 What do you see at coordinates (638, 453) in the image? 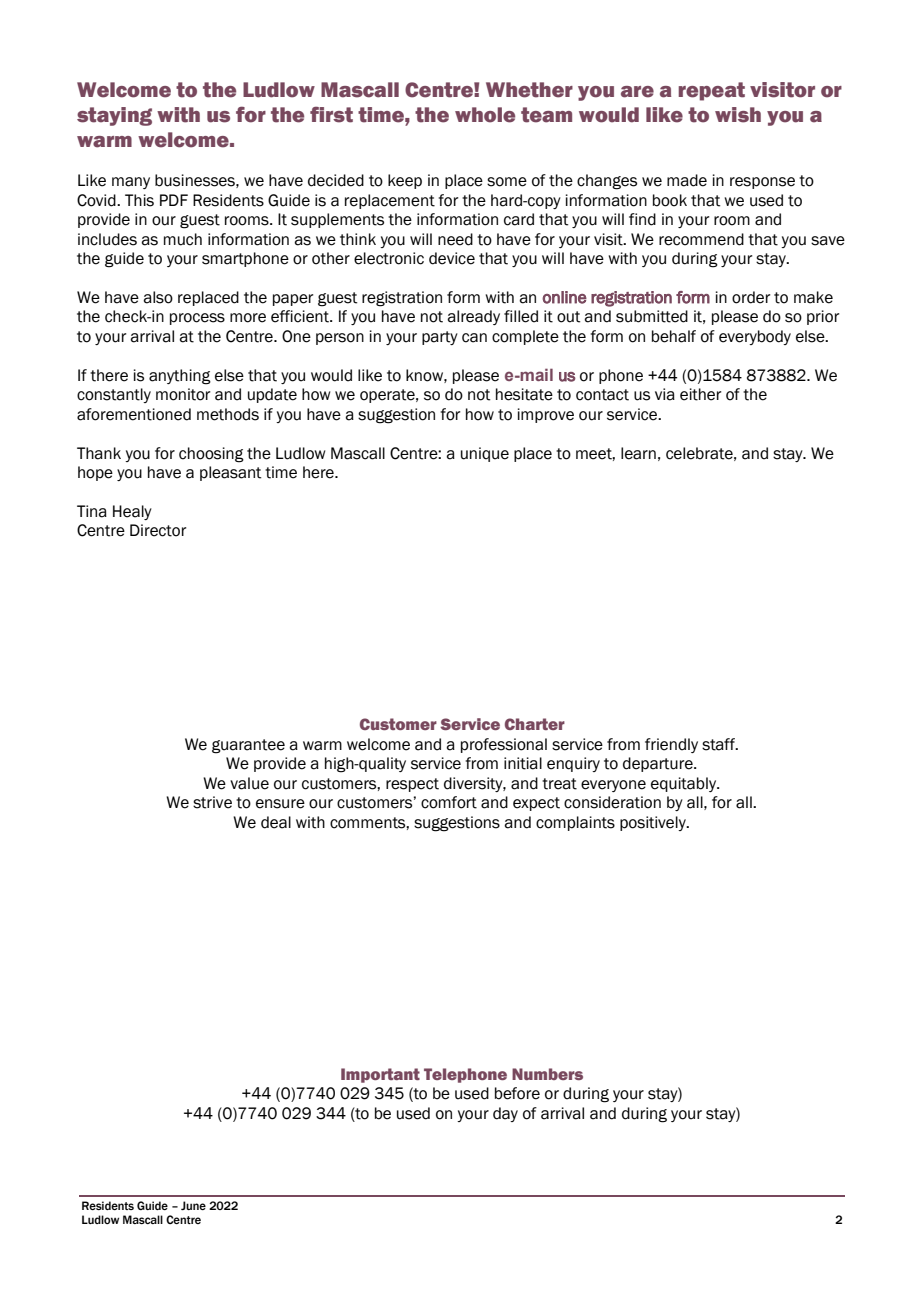
I see `learn` at bounding box center [638, 453].
